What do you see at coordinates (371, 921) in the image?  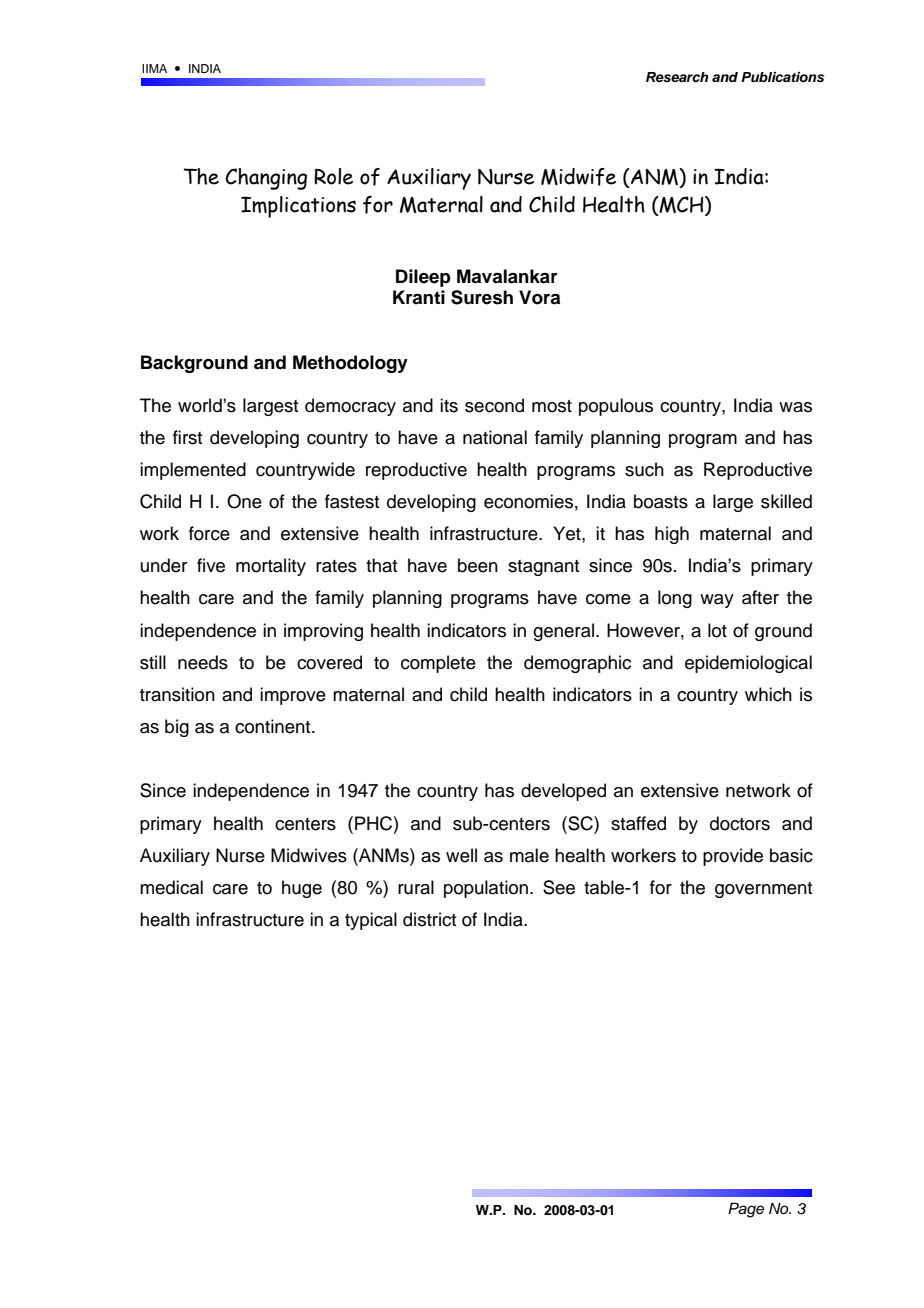 I see `typical` at bounding box center [371, 921].
